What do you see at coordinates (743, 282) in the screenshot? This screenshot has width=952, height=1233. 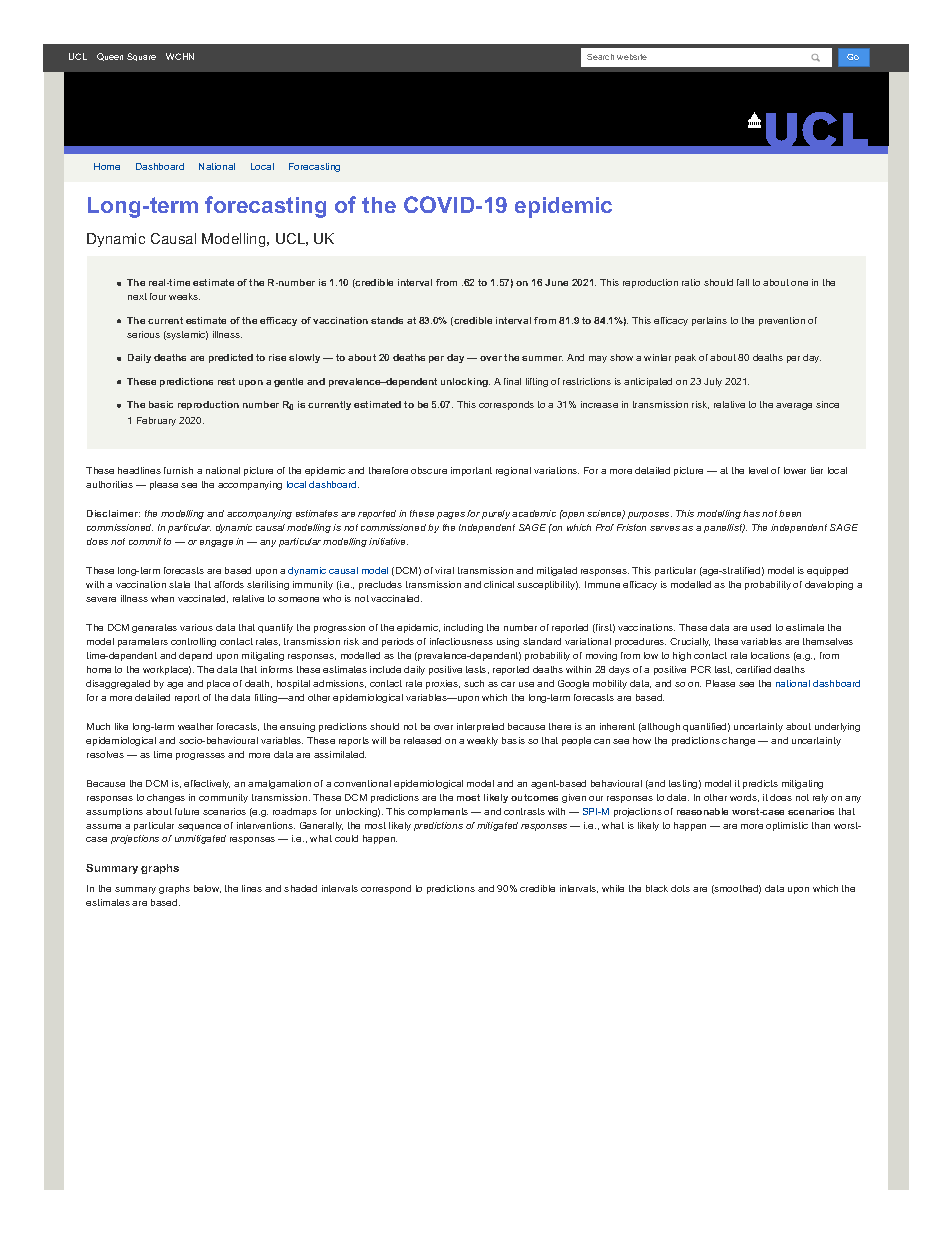 I see `fall` at bounding box center [743, 282].
